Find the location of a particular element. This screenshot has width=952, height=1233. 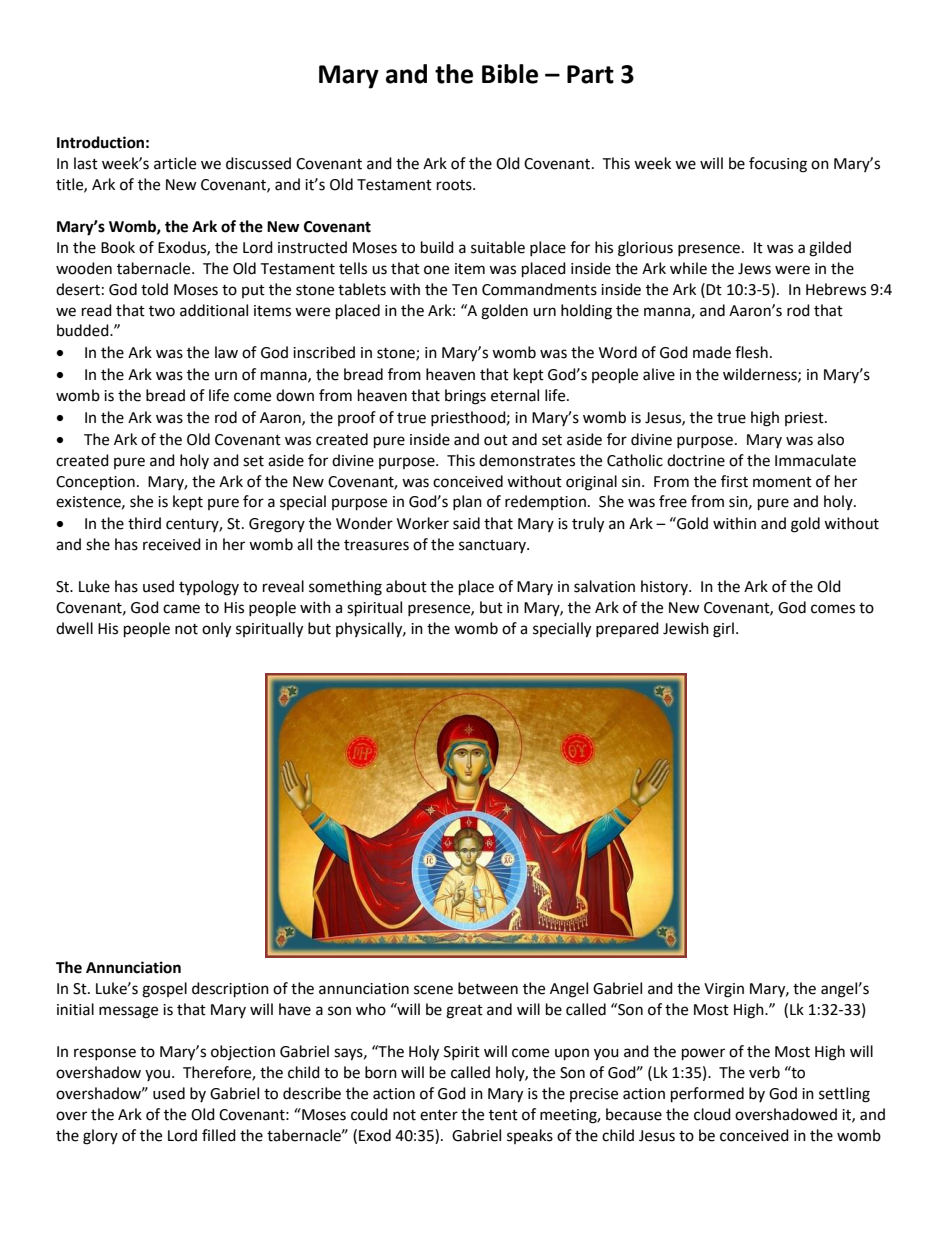

cloud is located at coordinates (712, 1114).
